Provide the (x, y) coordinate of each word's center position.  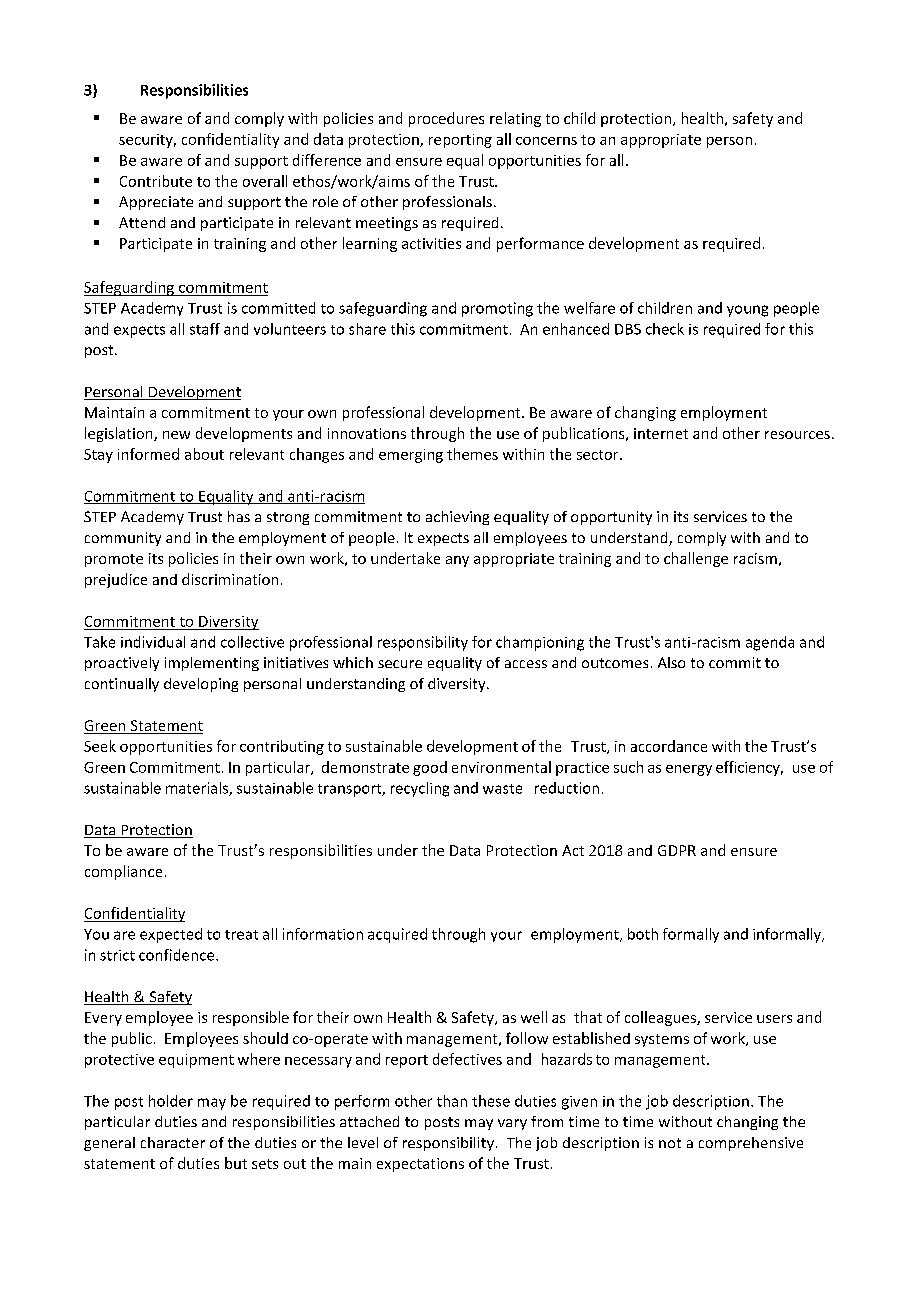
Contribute (156, 181)
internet (661, 433)
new (176, 435)
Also (671, 662)
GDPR (677, 850)
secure (400, 664)
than (452, 1101)
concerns (546, 141)
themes (472, 454)
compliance (123, 872)
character (173, 1142)
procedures (446, 119)
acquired (397, 935)
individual (153, 642)
